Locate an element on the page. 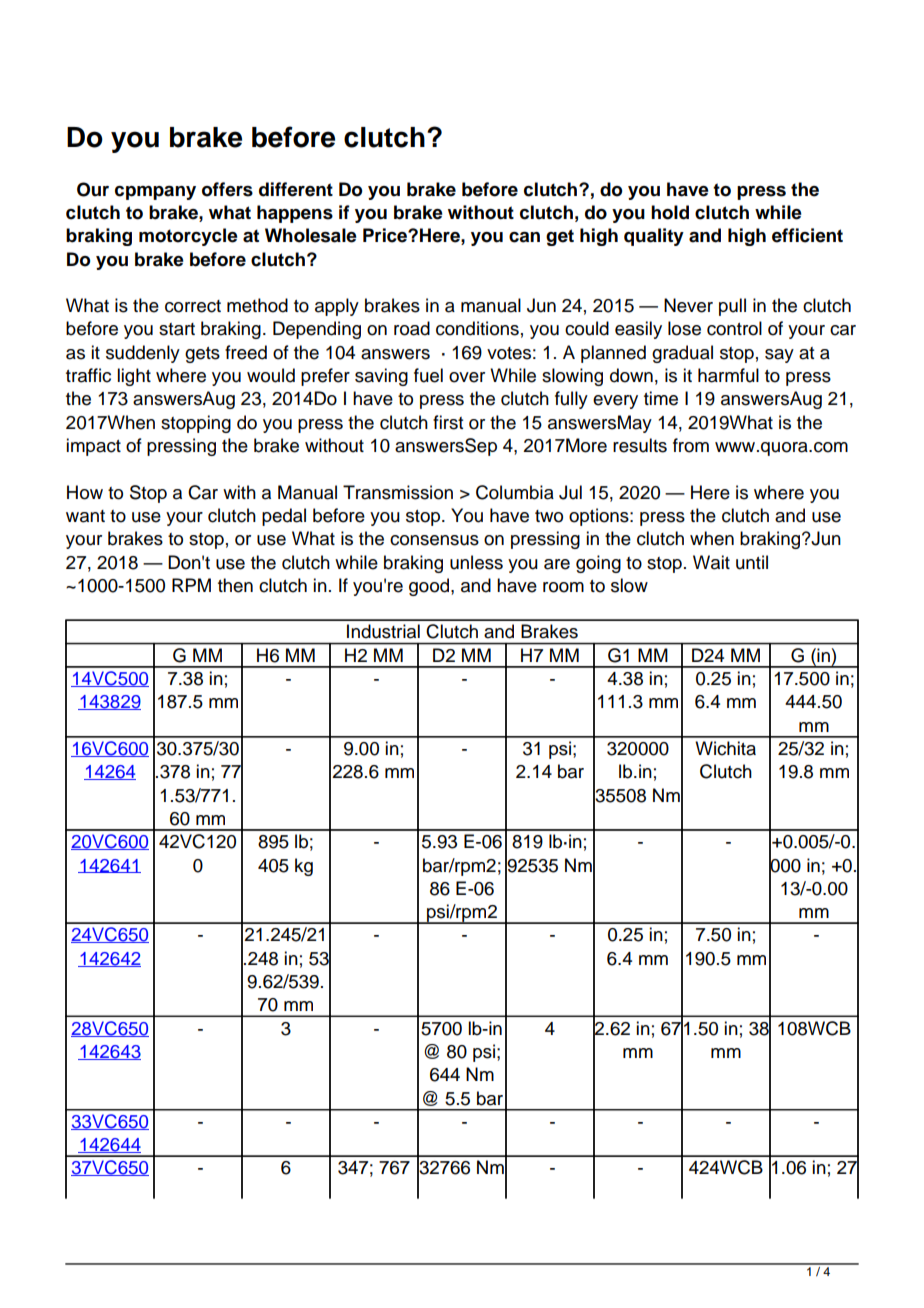 This image has height=1308, width=924. Industrial is located at coordinates (383, 631).
